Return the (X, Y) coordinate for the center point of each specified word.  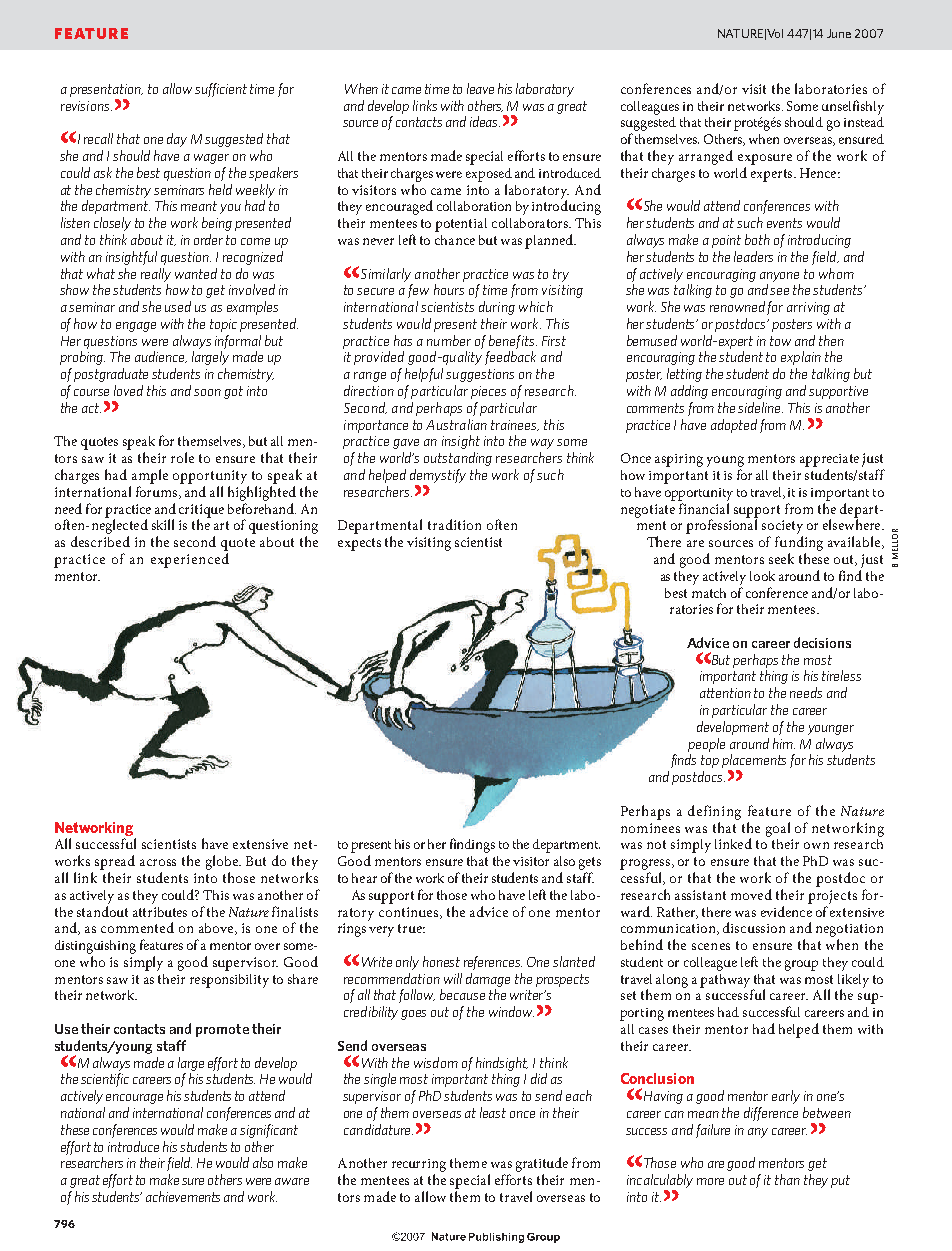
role (182, 457)
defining (714, 812)
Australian (456, 424)
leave (480, 88)
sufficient (221, 90)
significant (269, 1131)
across (158, 862)
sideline (760, 407)
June (839, 33)
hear (364, 878)
